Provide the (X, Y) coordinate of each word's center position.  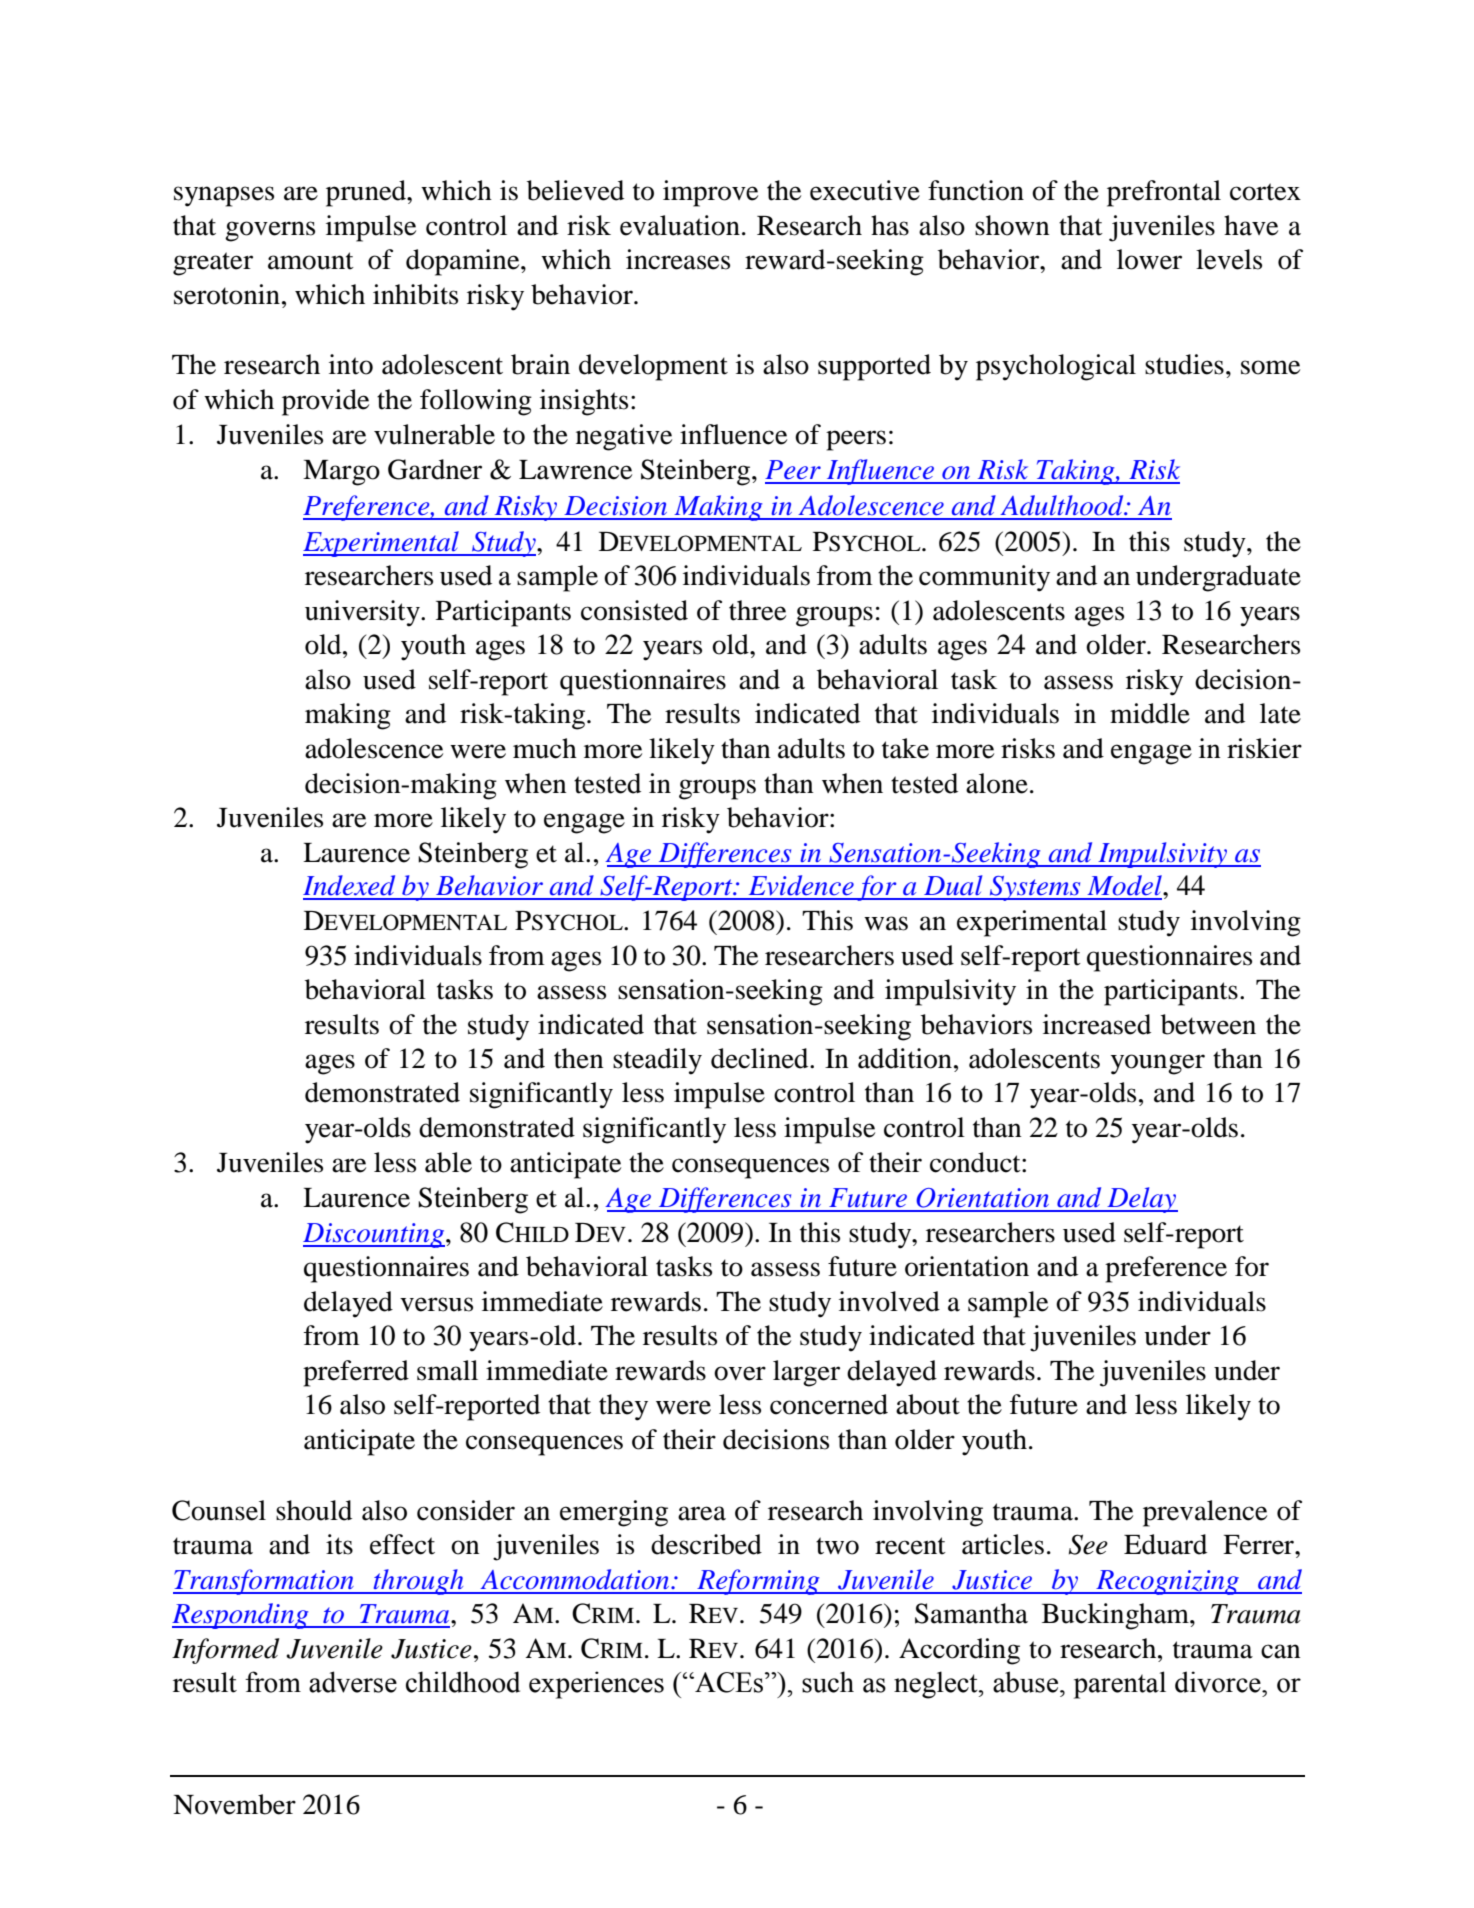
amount (311, 261)
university (363, 613)
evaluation (680, 225)
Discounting (374, 1235)
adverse (353, 1682)
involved (889, 1301)
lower (1149, 259)
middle (1150, 713)
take (905, 748)
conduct (976, 1162)
